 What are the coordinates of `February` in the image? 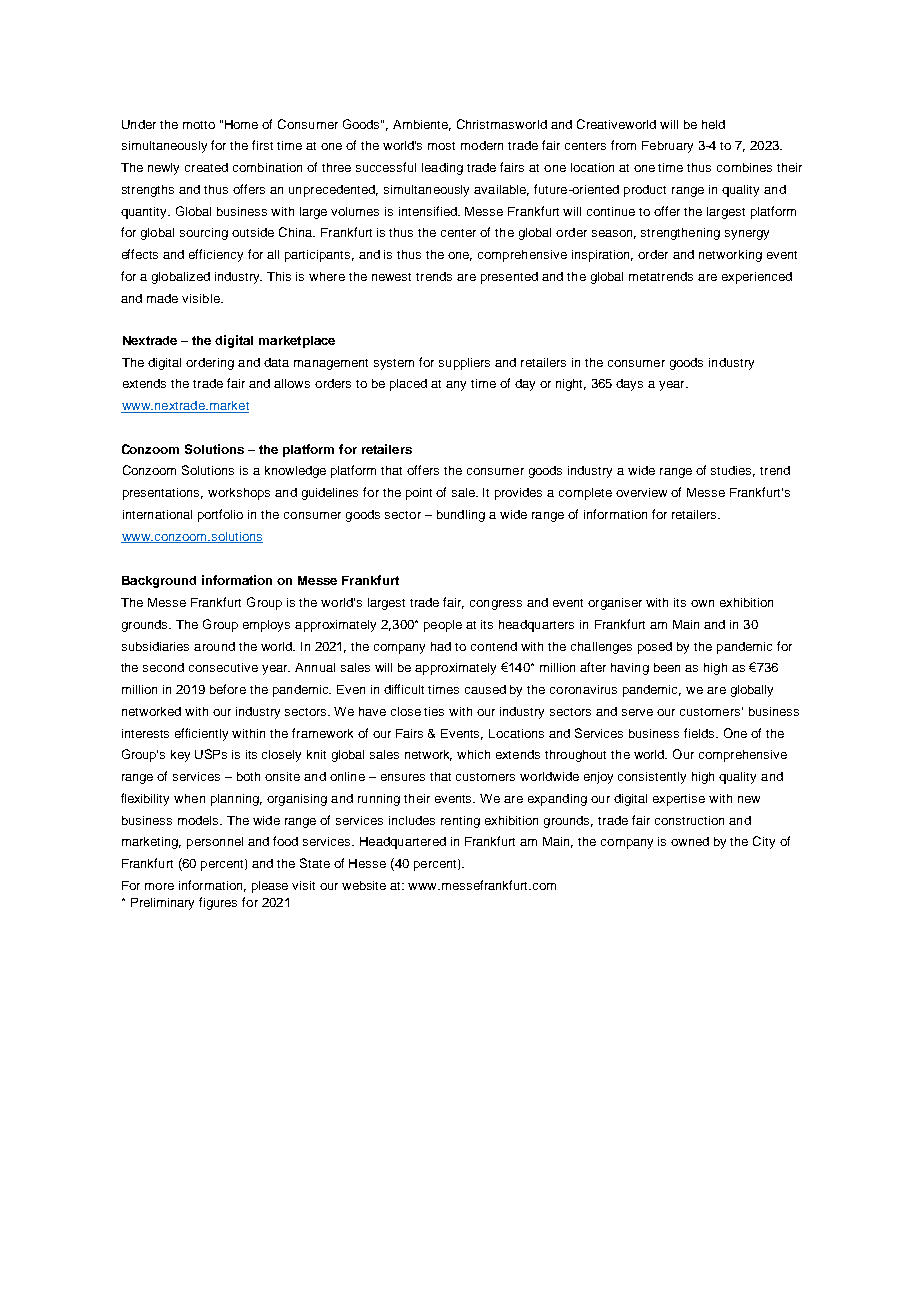 It's located at (667, 147).
